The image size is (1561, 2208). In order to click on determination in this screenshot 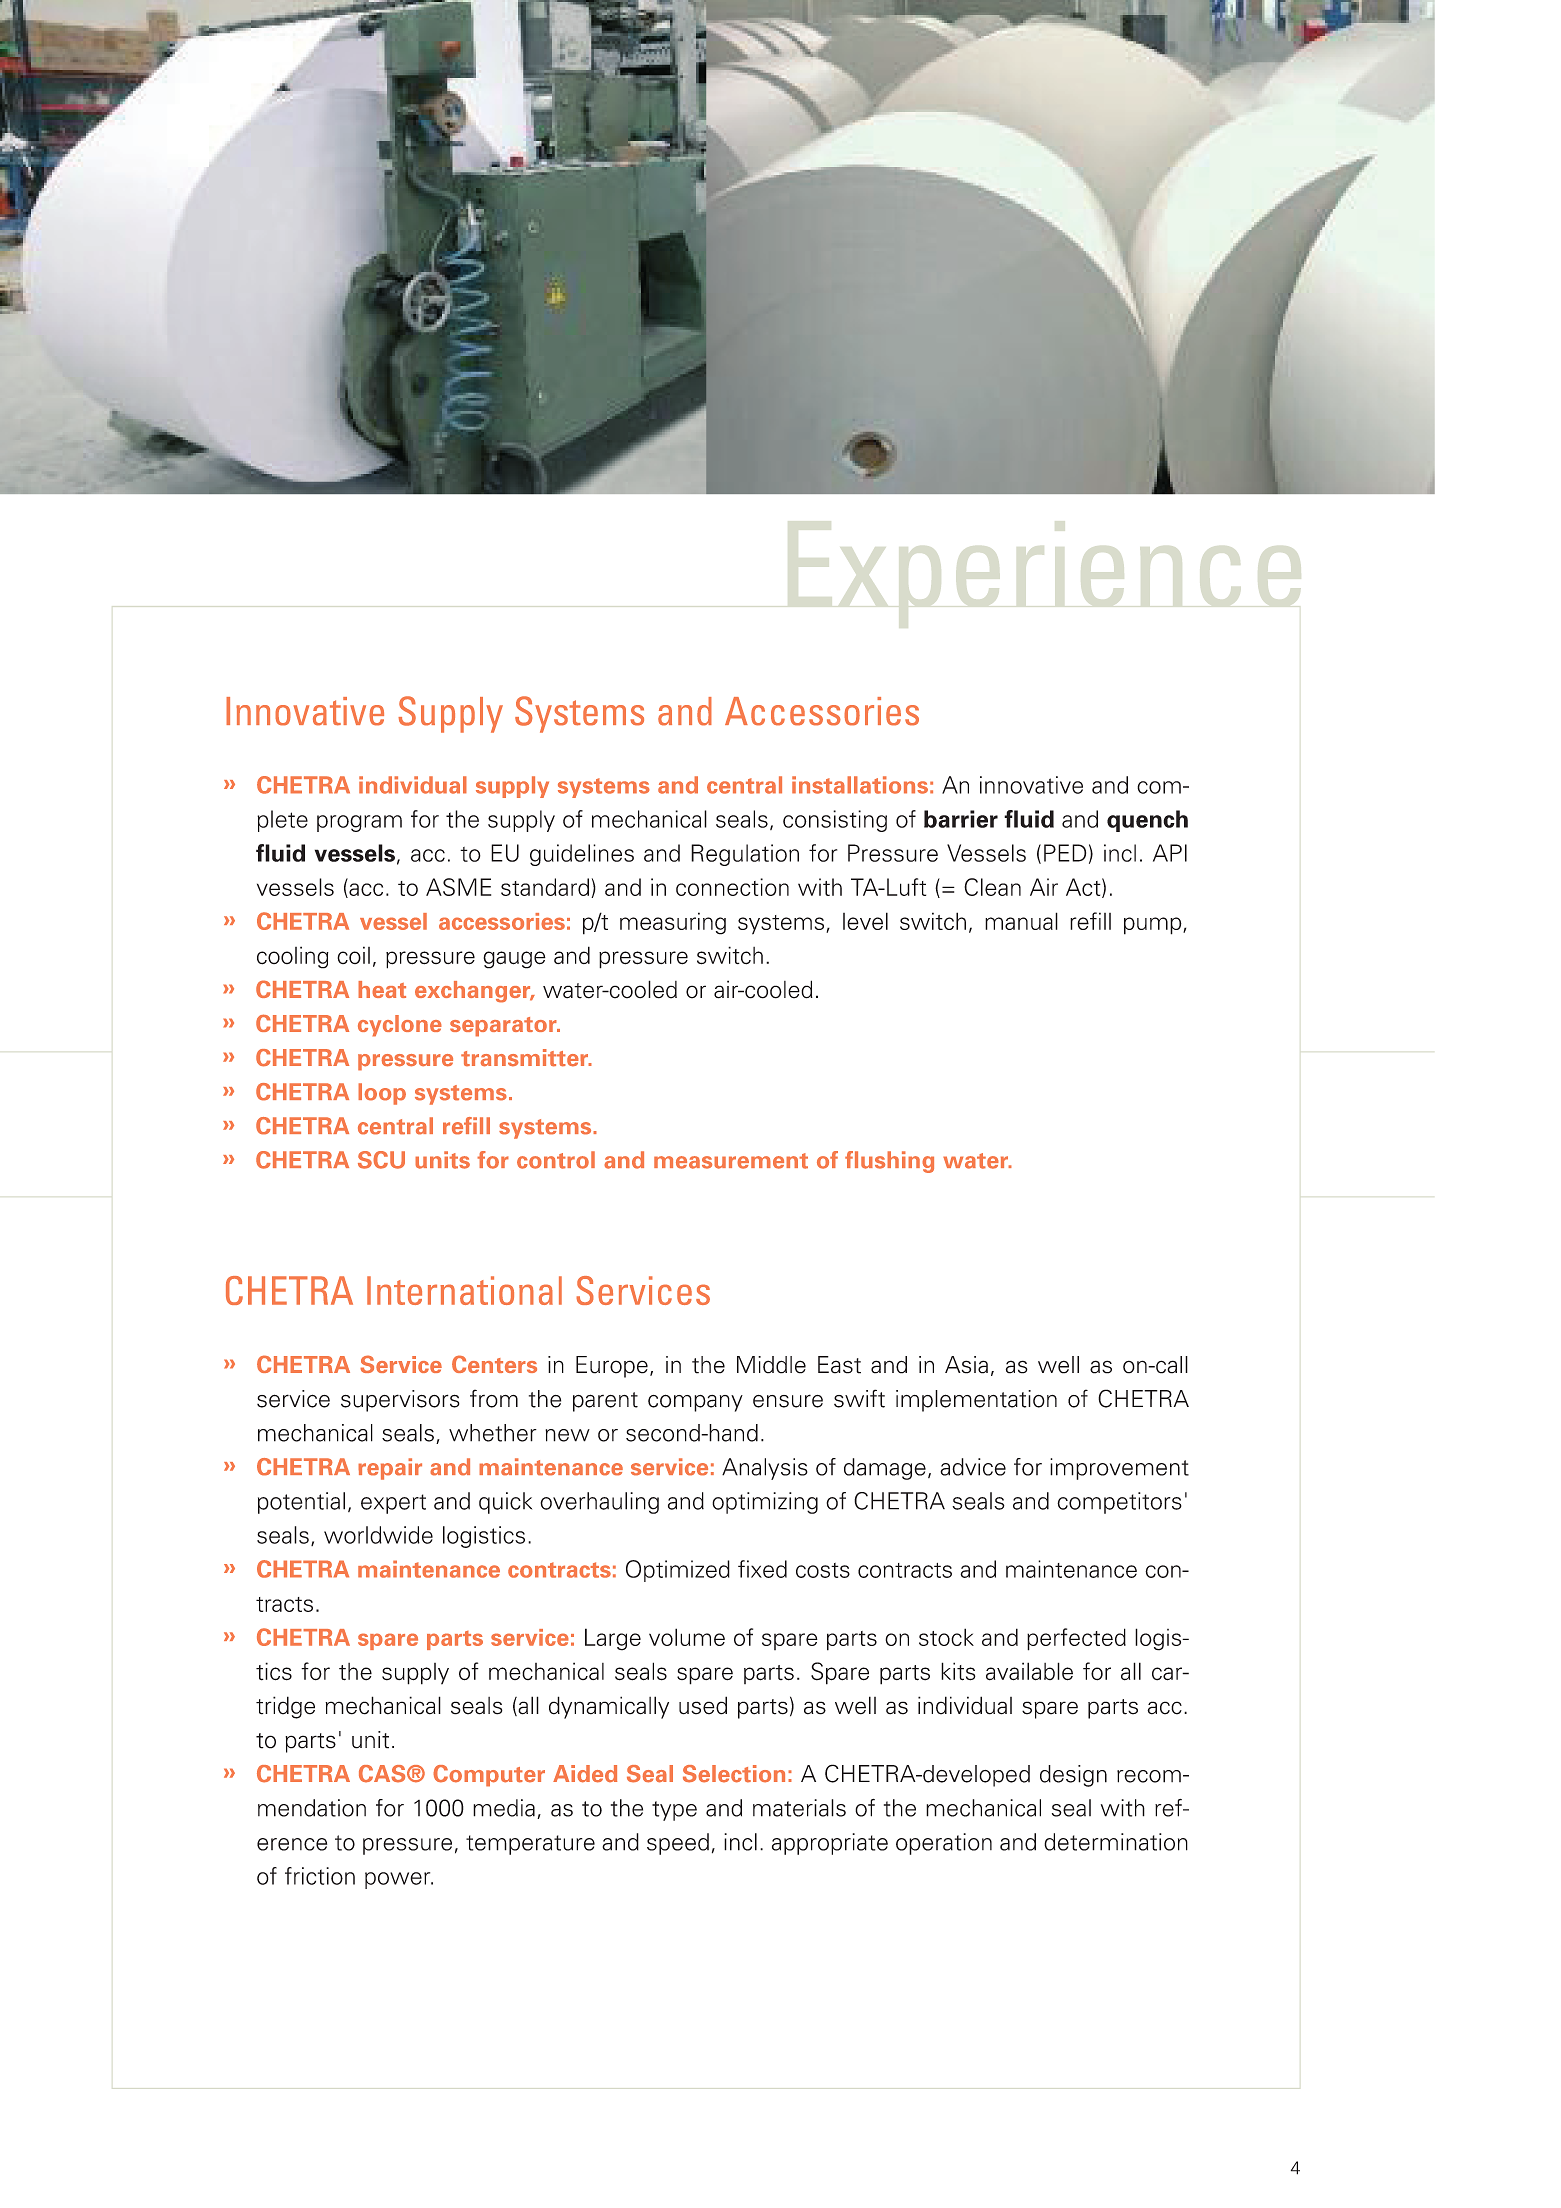, I will do `click(1116, 1842)`.
